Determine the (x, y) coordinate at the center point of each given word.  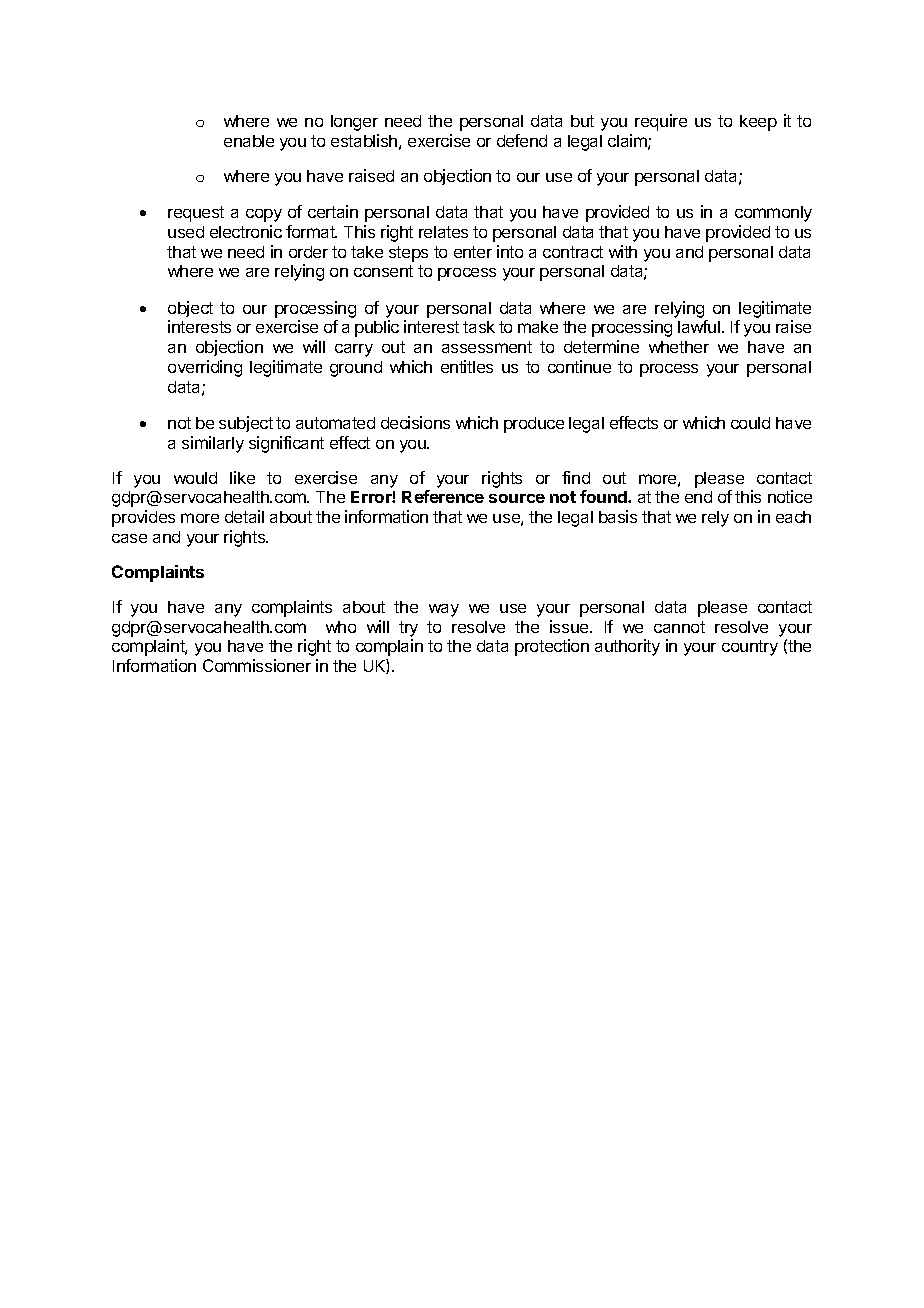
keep (758, 123)
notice (790, 496)
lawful (700, 326)
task (479, 327)
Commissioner (257, 665)
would (195, 478)
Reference (443, 496)
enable (249, 141)
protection (552, 647)
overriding (205, 368)
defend (522, 140)
